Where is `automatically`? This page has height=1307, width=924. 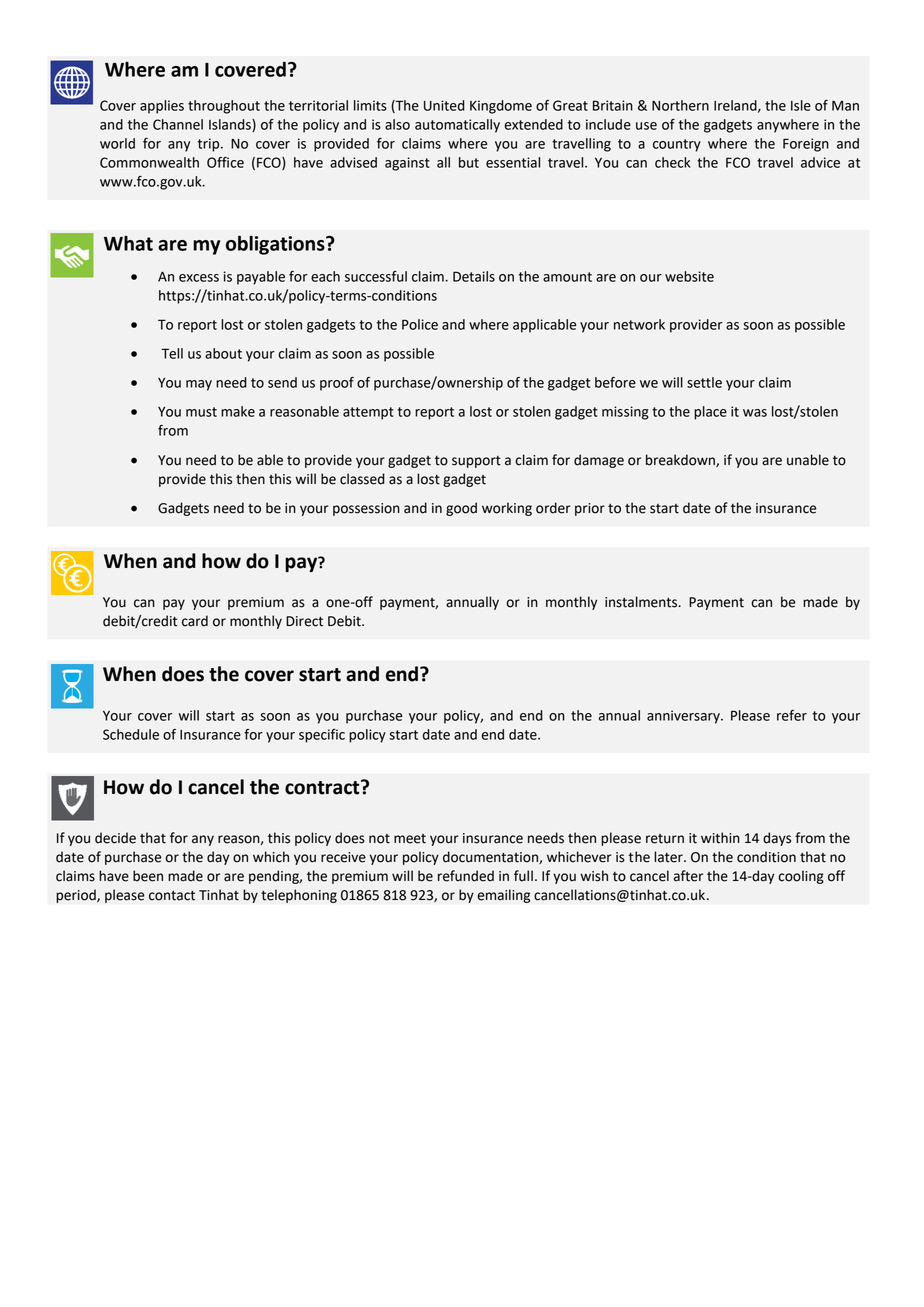 automatically is located at coordinates (457, 126).
